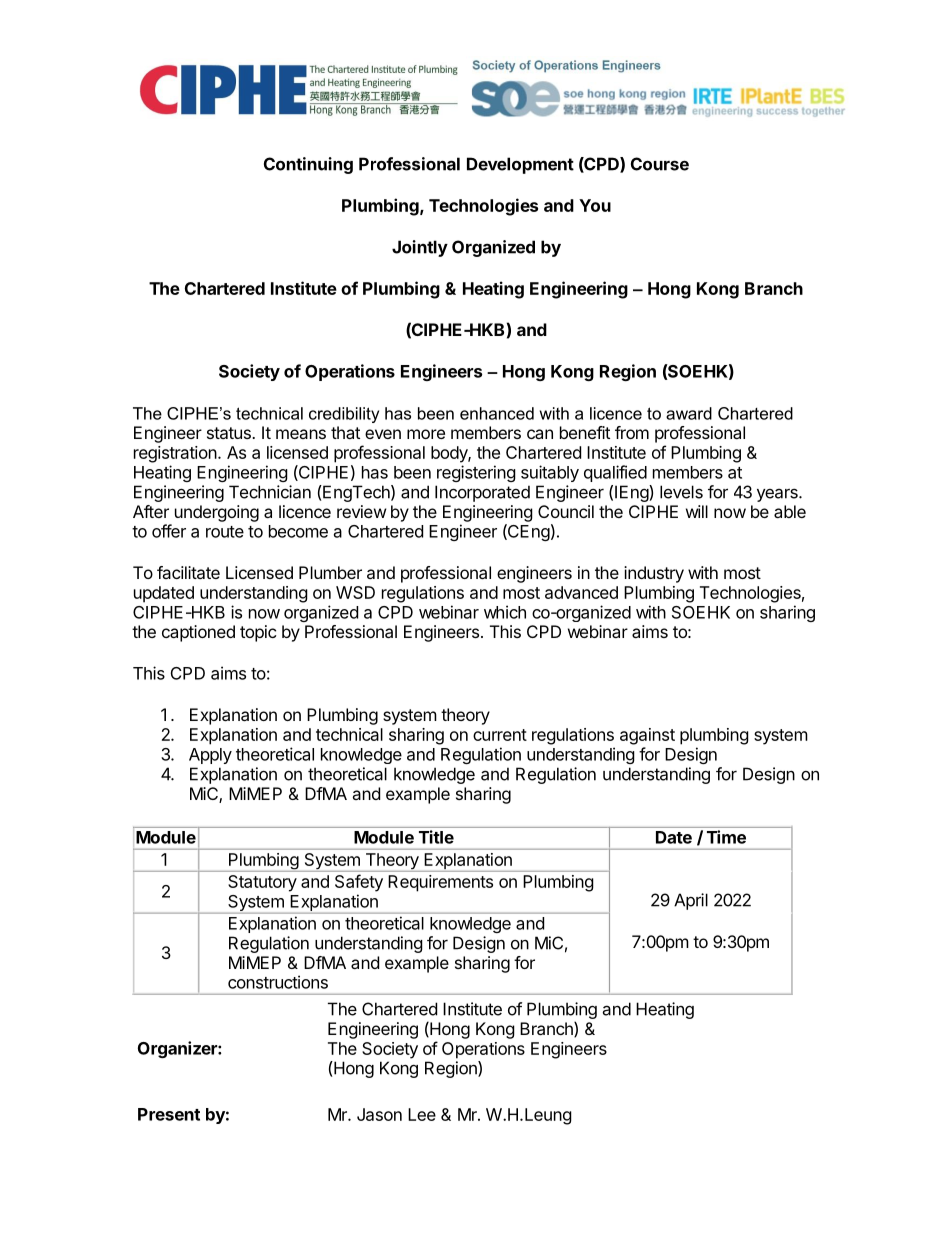 Image resolution: width=952 pixels, height=1233 pixels. Describe the element at coordinates (726, 837) in the screenshot. I see `Time` at that location.
